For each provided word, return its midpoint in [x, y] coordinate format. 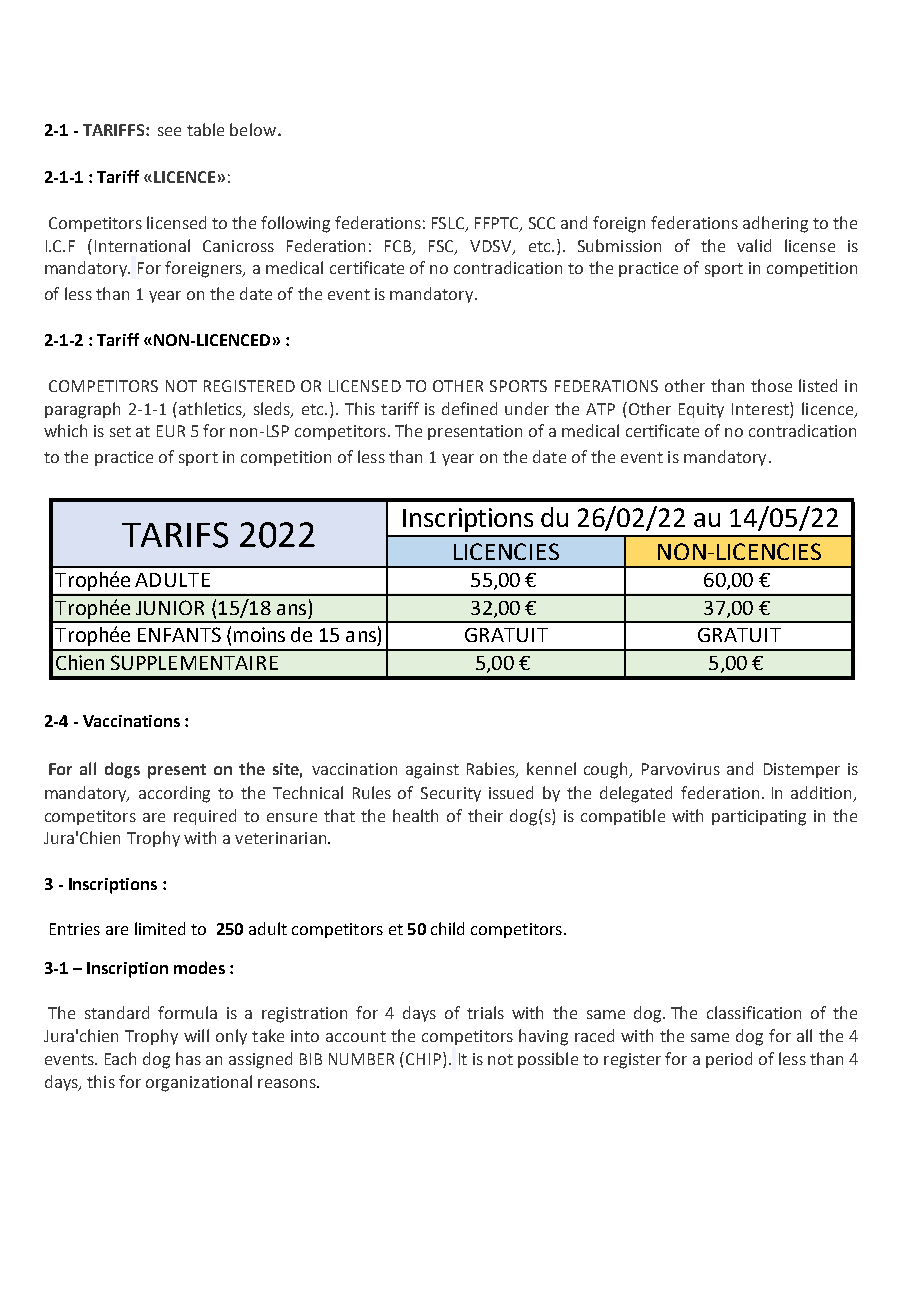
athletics [211, 409]
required [205, 817]
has [188, 1058]
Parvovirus [681, 769]
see [169, 131]
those [771, 385]
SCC [542, 223]
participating [759, 818]
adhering [775, 224]
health [415, 815]
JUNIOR [170, 607]
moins [259, 634]
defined [469, 408]
